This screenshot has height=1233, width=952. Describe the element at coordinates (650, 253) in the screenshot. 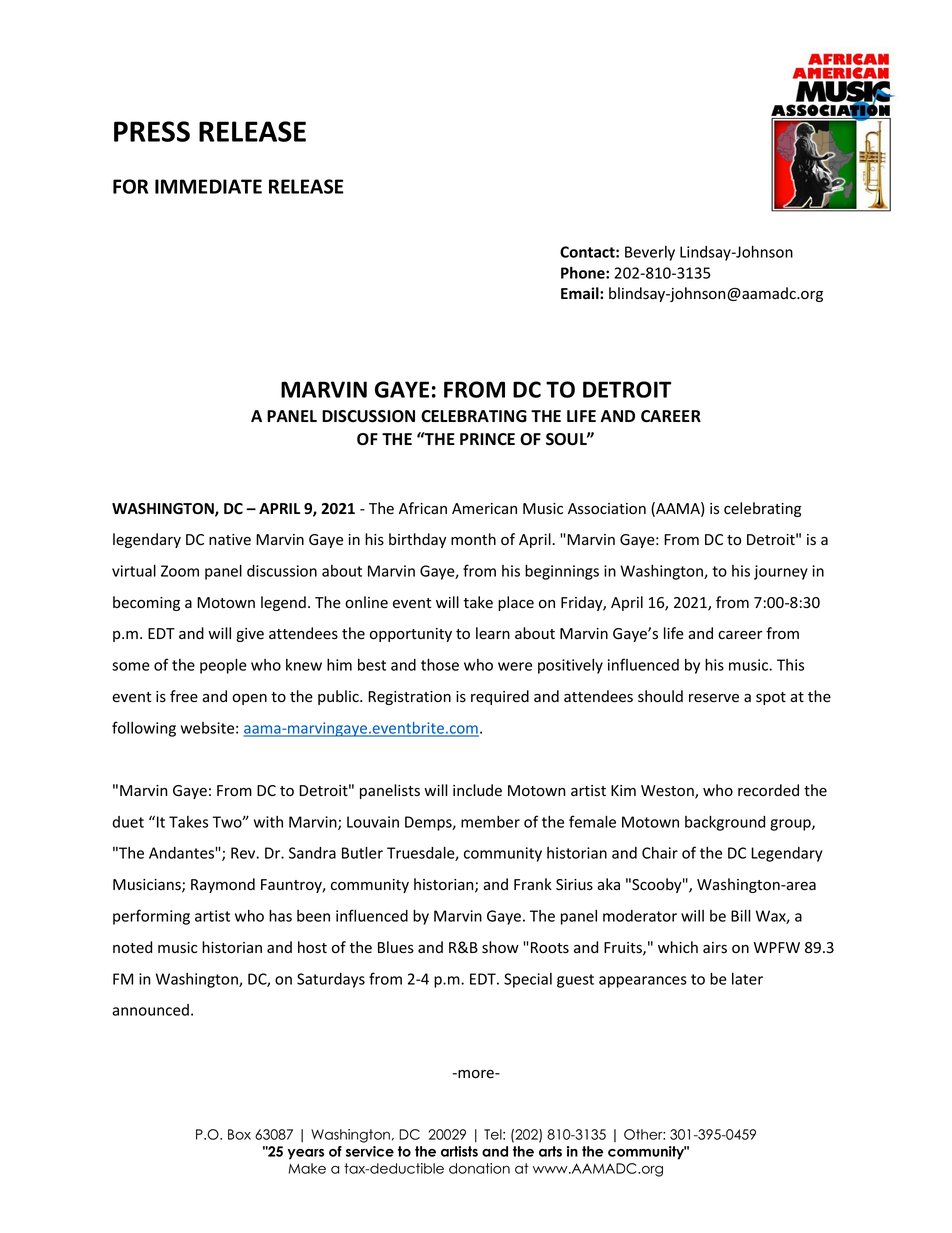

I see `Beverly` at that location.
